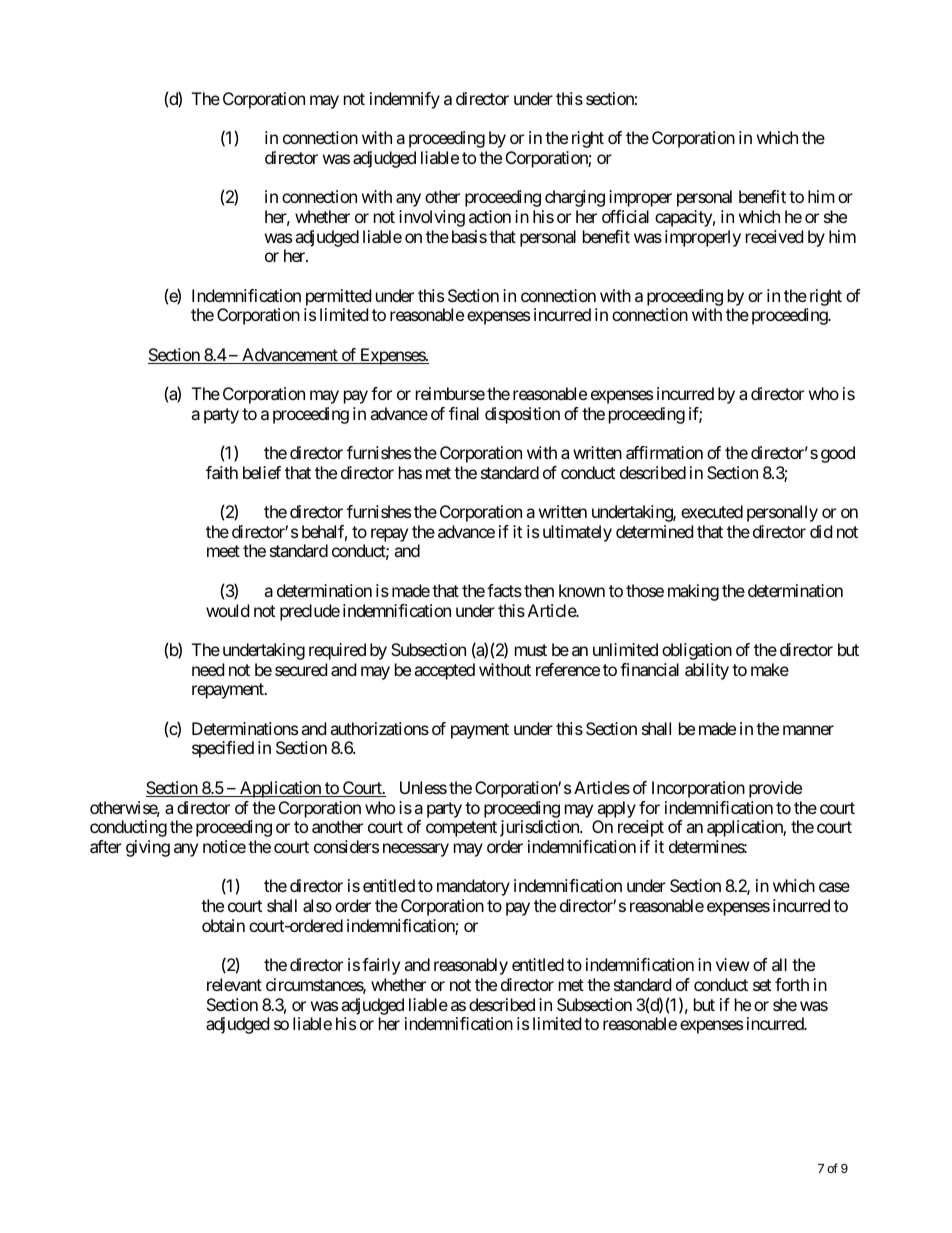  I want to click on indemnify, so click(405, 100).
